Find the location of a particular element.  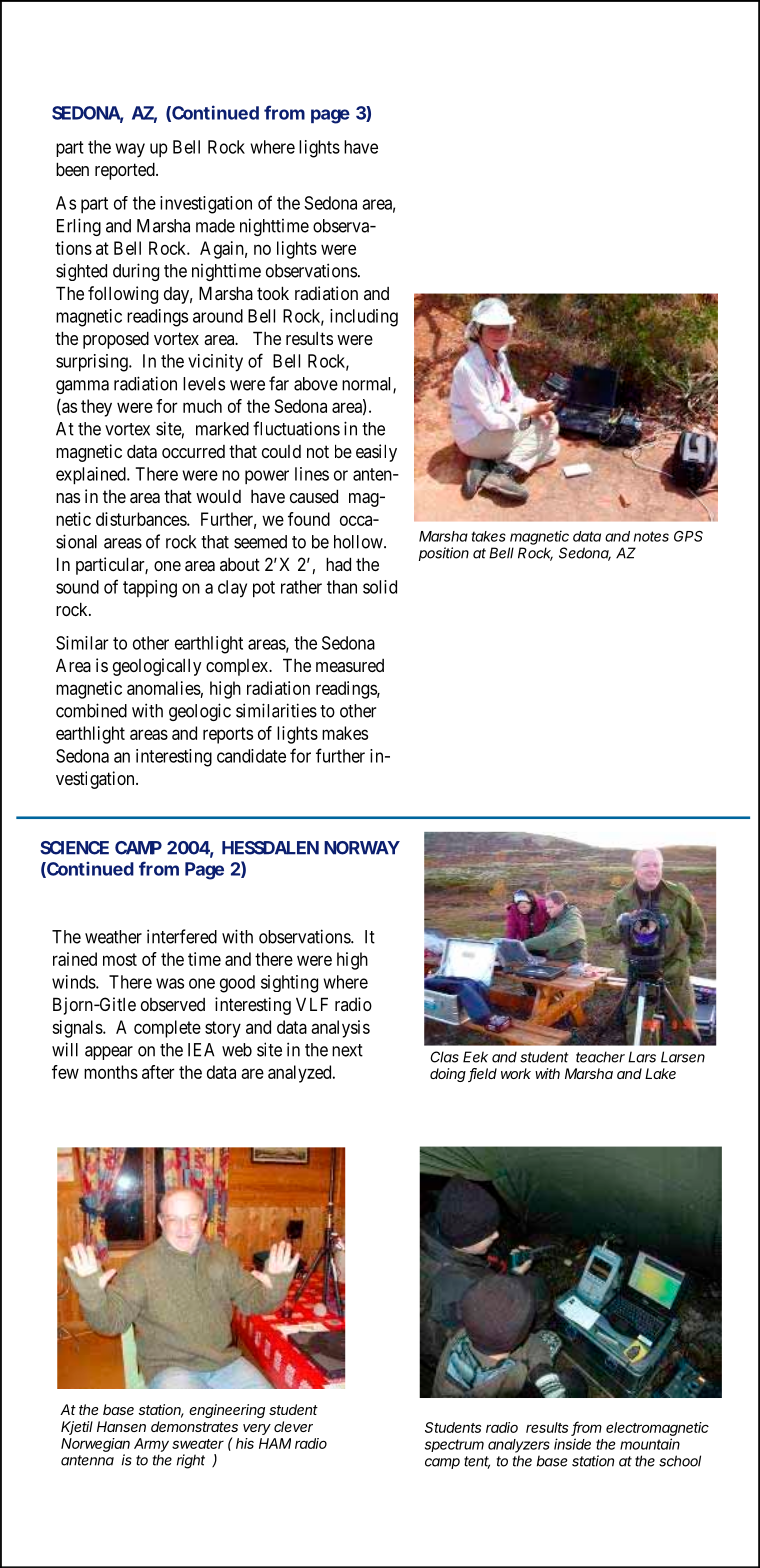

GPS is located at coordinates (688, 536).
